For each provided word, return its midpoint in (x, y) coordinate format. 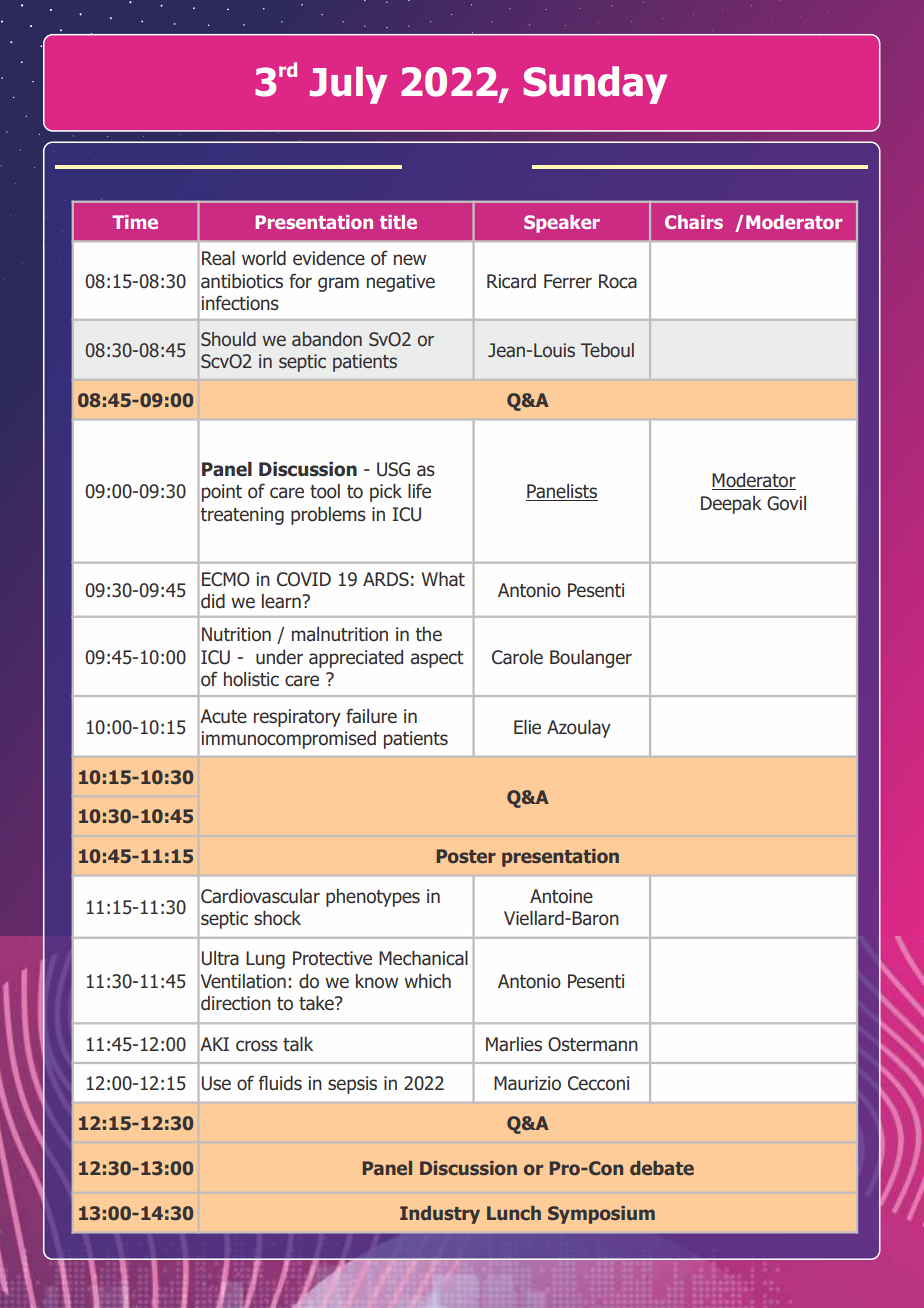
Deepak (731, 505)
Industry (440, 1215)
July (348, 85)
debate (662, 1168)
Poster (466, 856)
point (222, 493)
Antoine (561, 896)
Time (135, 222)
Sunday (595, 85)
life (419, 490)
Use (216, 1083)
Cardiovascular (260, 896)
